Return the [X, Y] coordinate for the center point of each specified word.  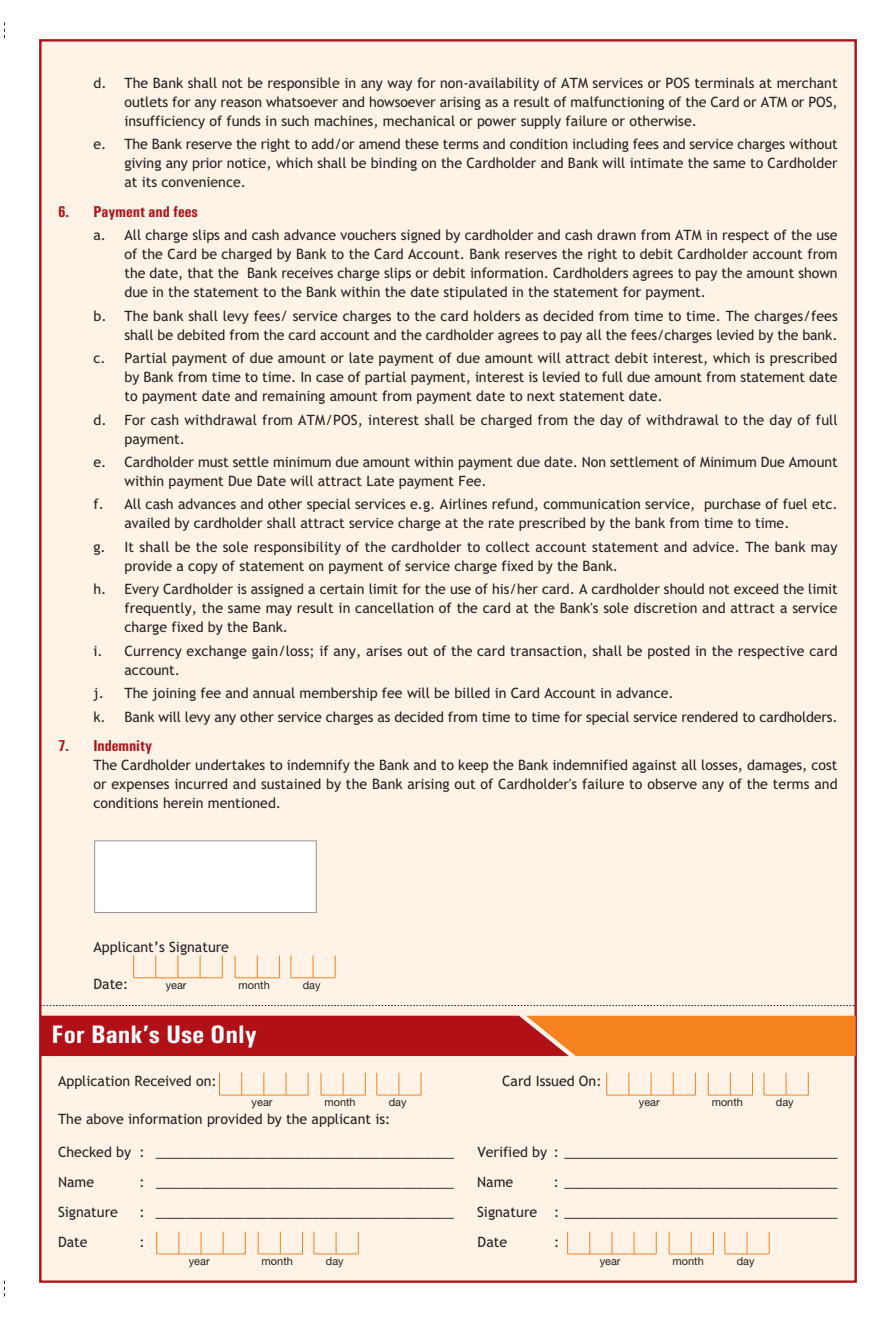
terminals [724, 82]
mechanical [419, 120]
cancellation [394, 607]
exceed [756, 588]
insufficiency [165, 122]
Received [163, 1080]
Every [142, 590]
